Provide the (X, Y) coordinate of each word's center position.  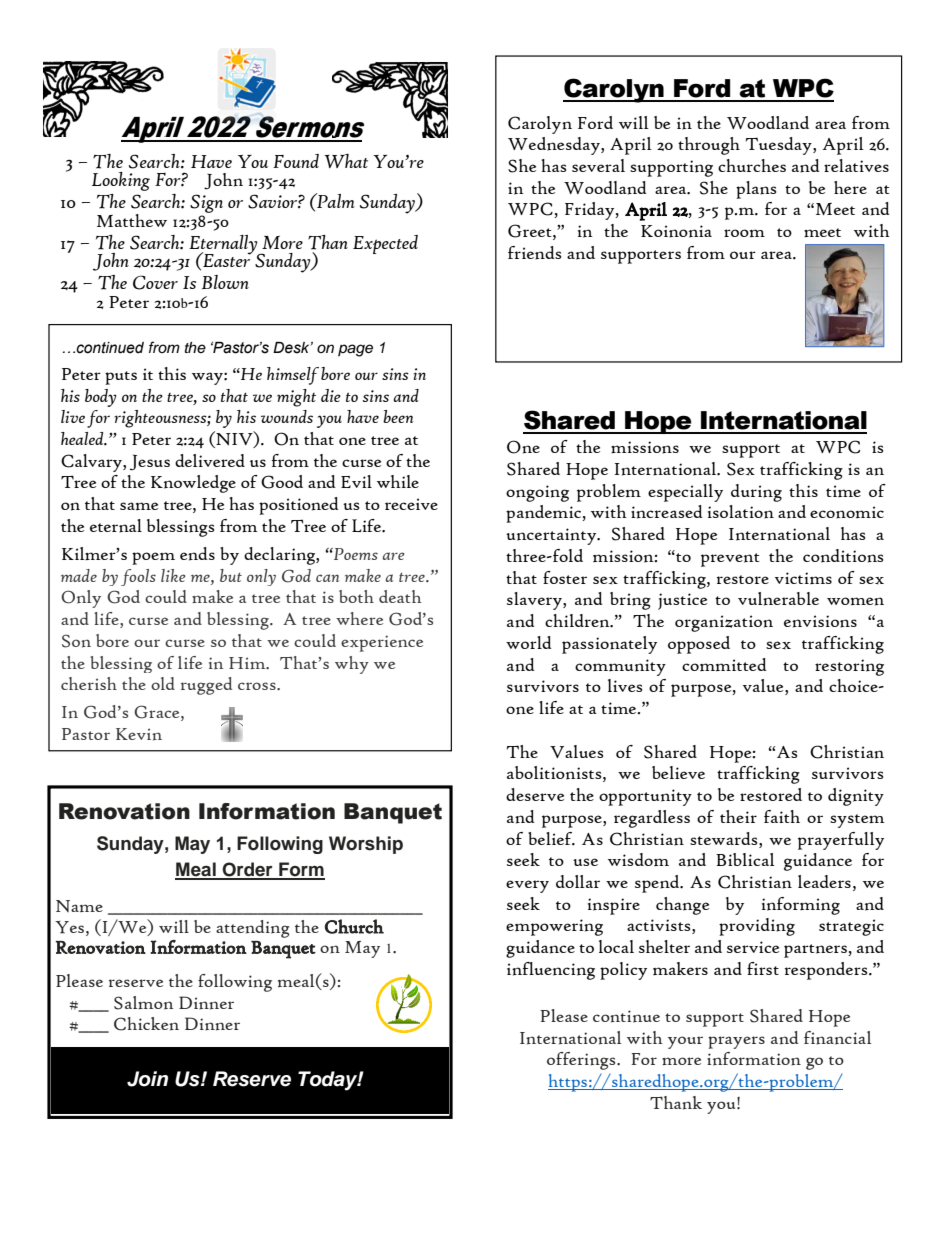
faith (782, 816)
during (756, 493)
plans (756, 190)
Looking (121, 181)
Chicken (146, 1024)
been (398, 416)
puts (121, 378)
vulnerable (778, 599)
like (173, 575)
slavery (535, 601)
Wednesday (555, 146)
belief (551, 839)
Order (247, 870)
